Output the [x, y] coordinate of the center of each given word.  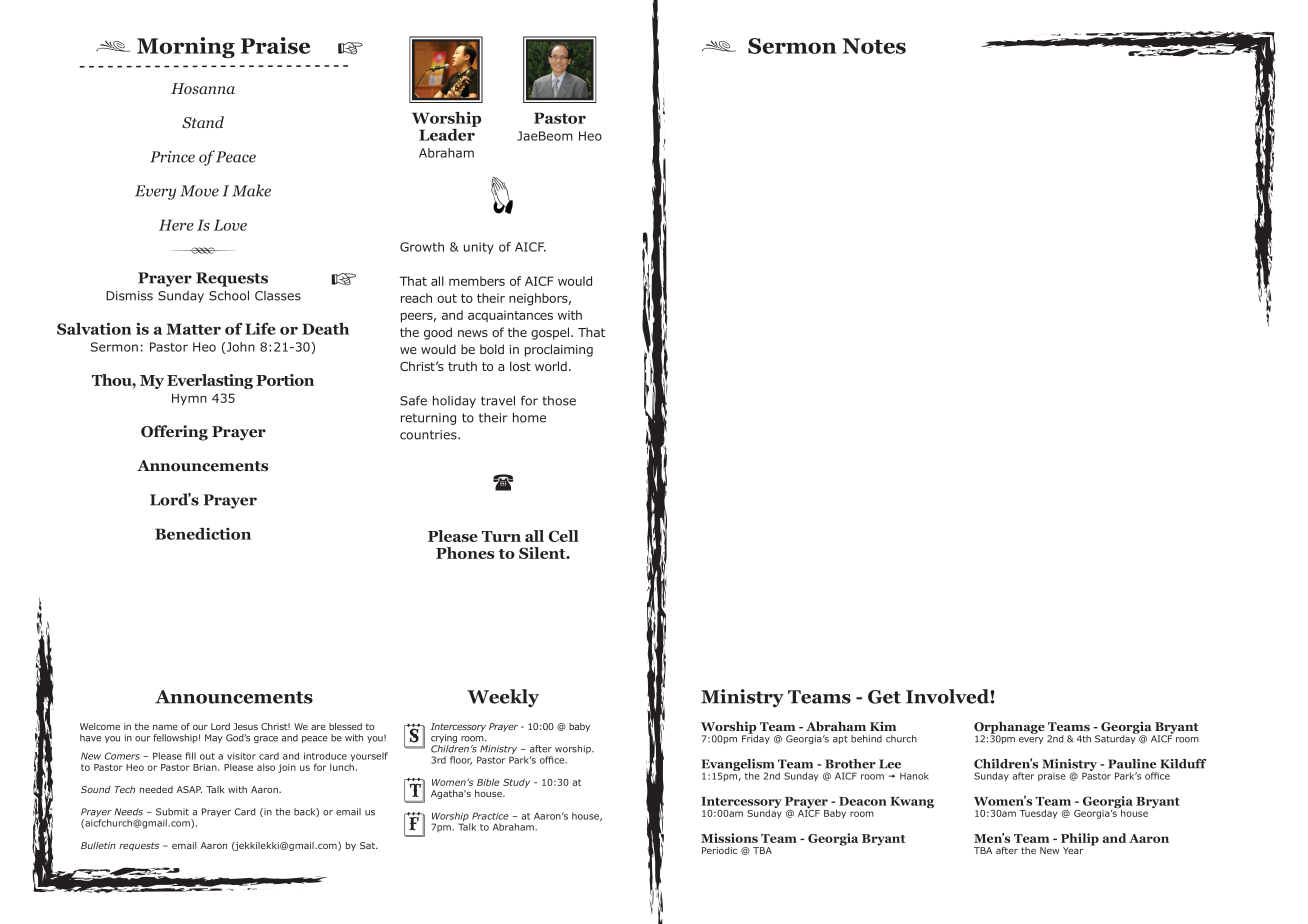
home [529, 418]
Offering [174, 433]
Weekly [503, 698]
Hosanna [203, 88]
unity [479, 248]
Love [230, 225]
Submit [172, 812]
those [559, 401]
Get [884, 697]
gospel [551, 333]
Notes [874, 46]
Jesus [245, 726]
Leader [448, 133]
